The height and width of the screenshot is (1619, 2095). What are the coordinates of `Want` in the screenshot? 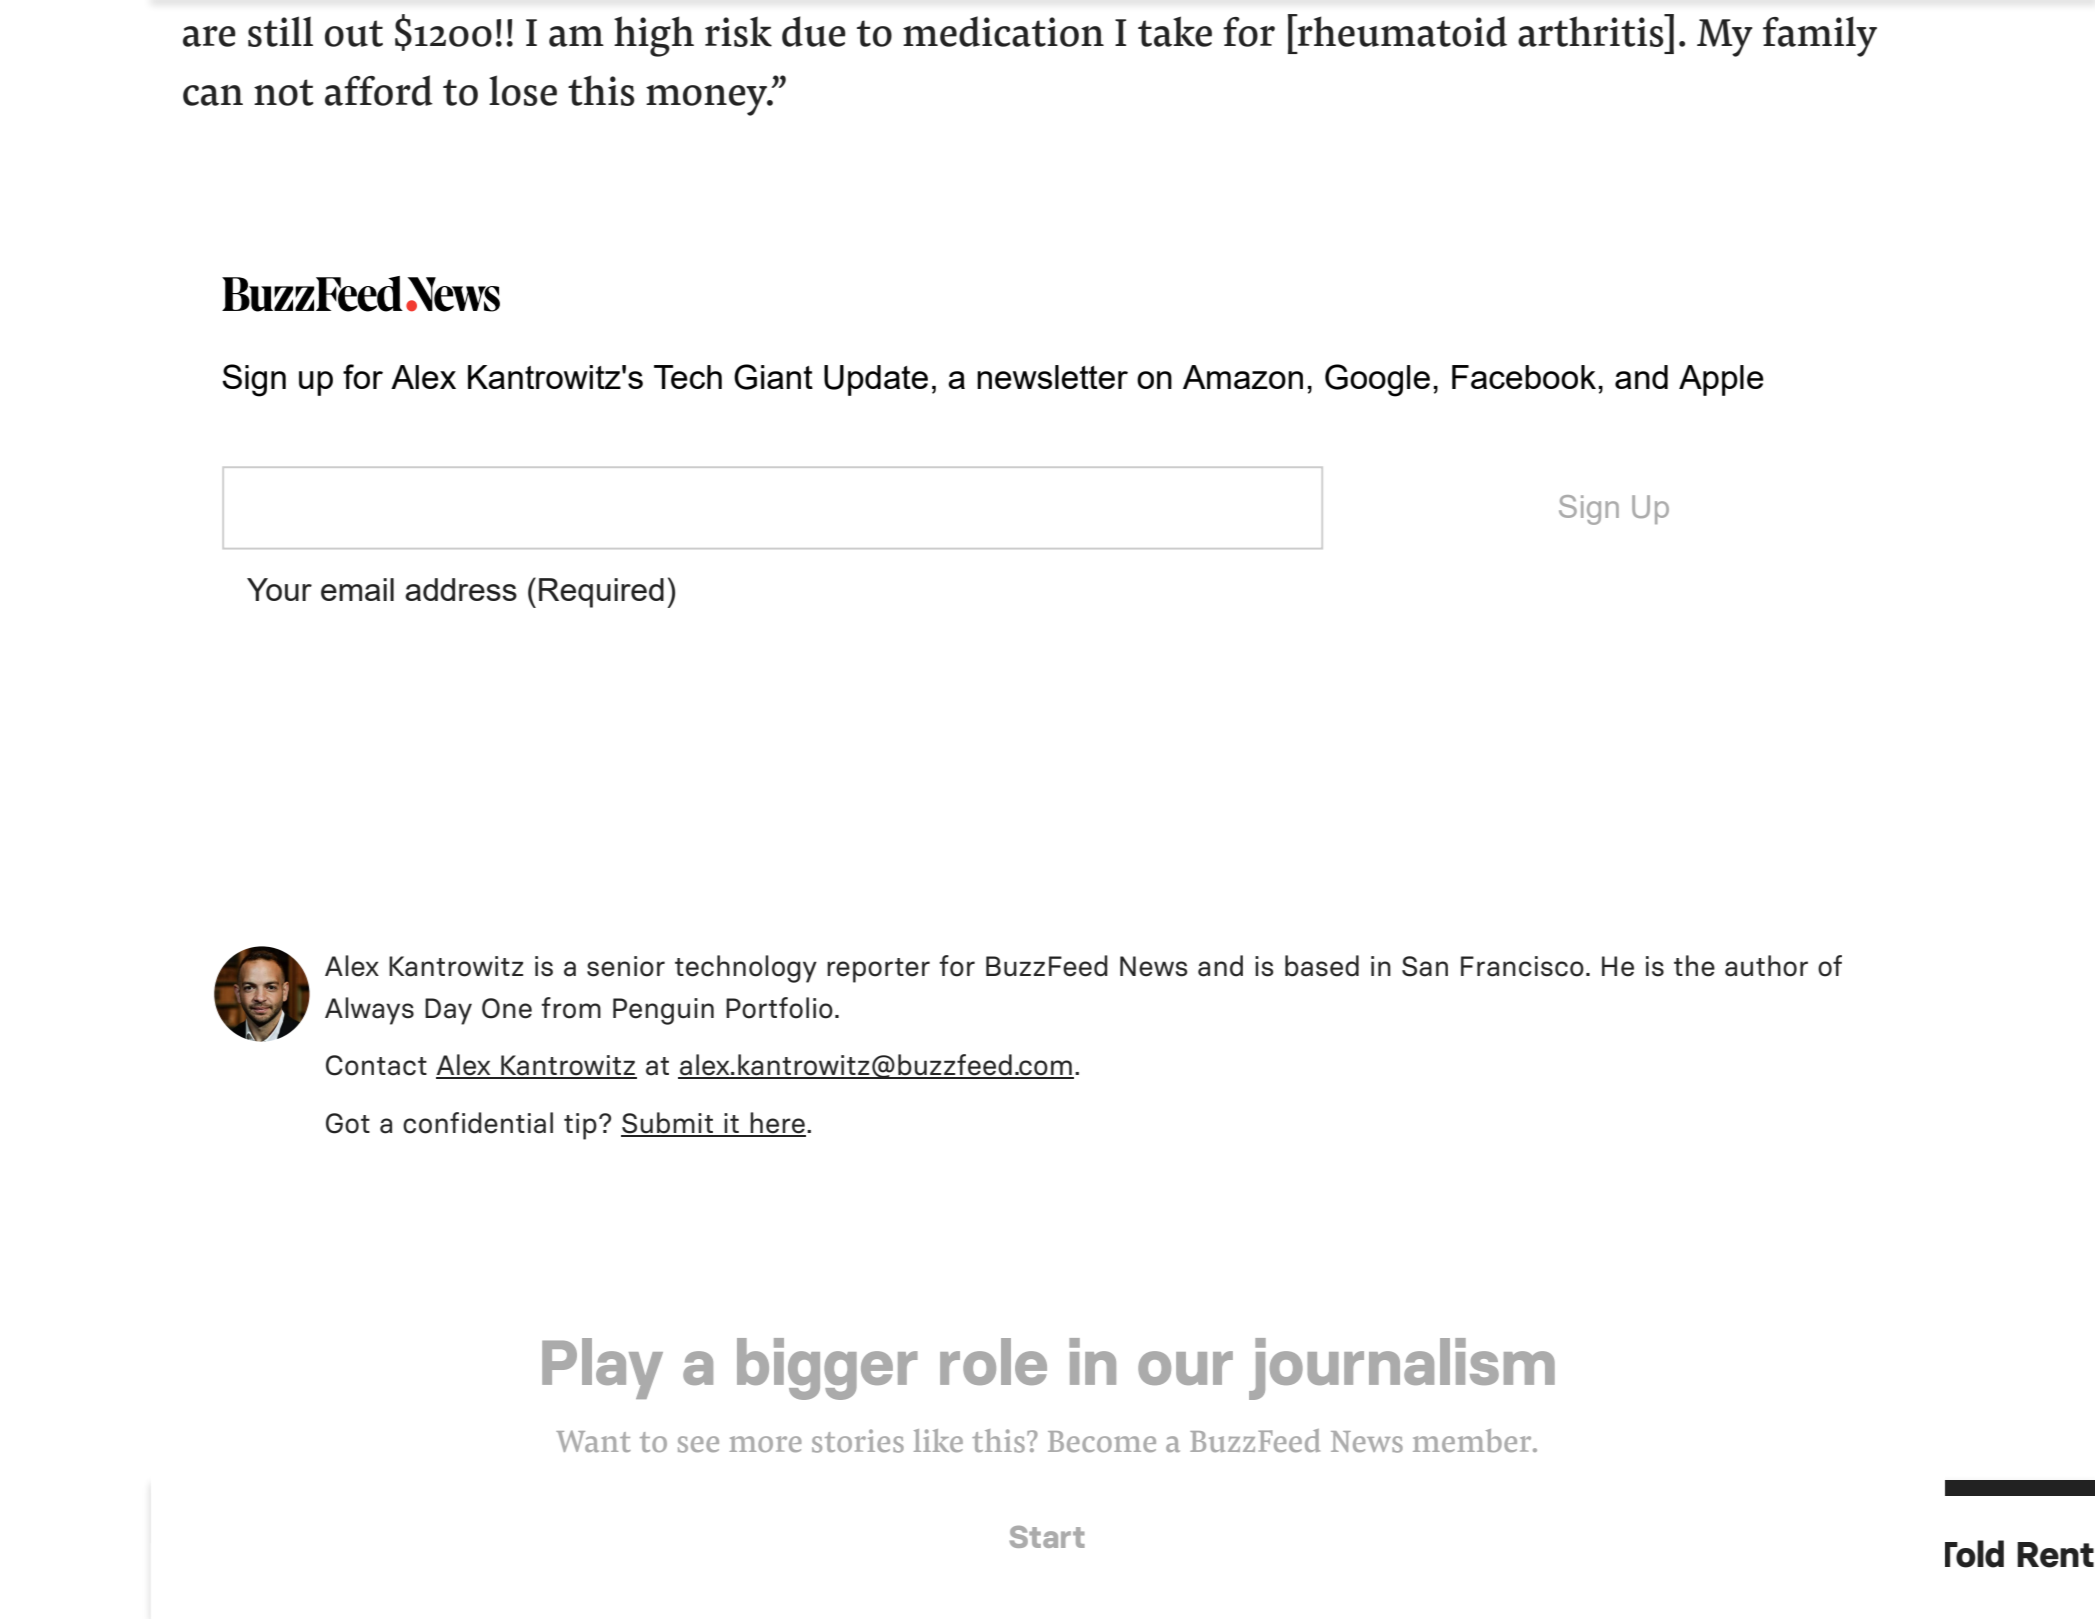 It's located at (593, 1441).
